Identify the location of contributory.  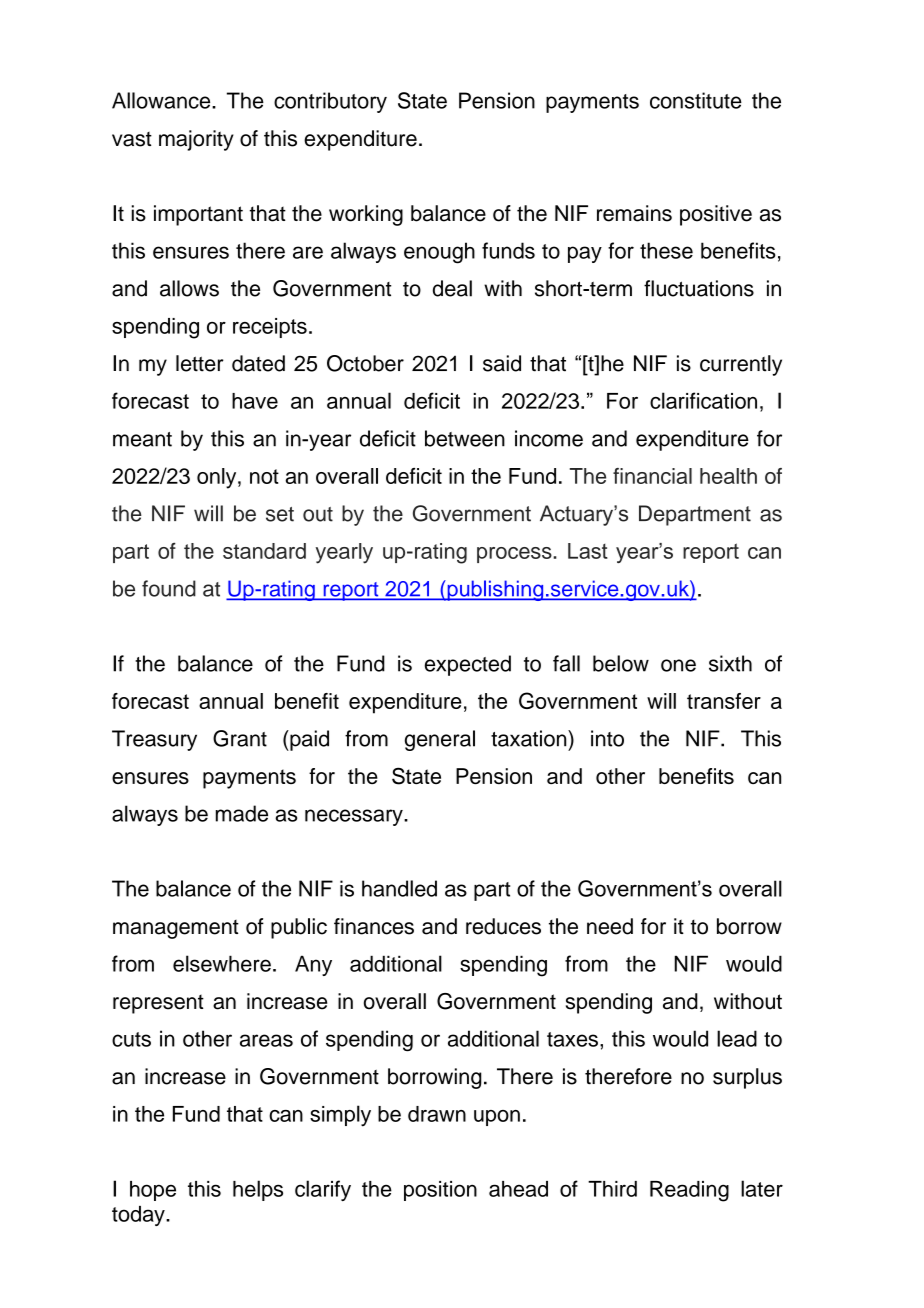
(330, 102).
